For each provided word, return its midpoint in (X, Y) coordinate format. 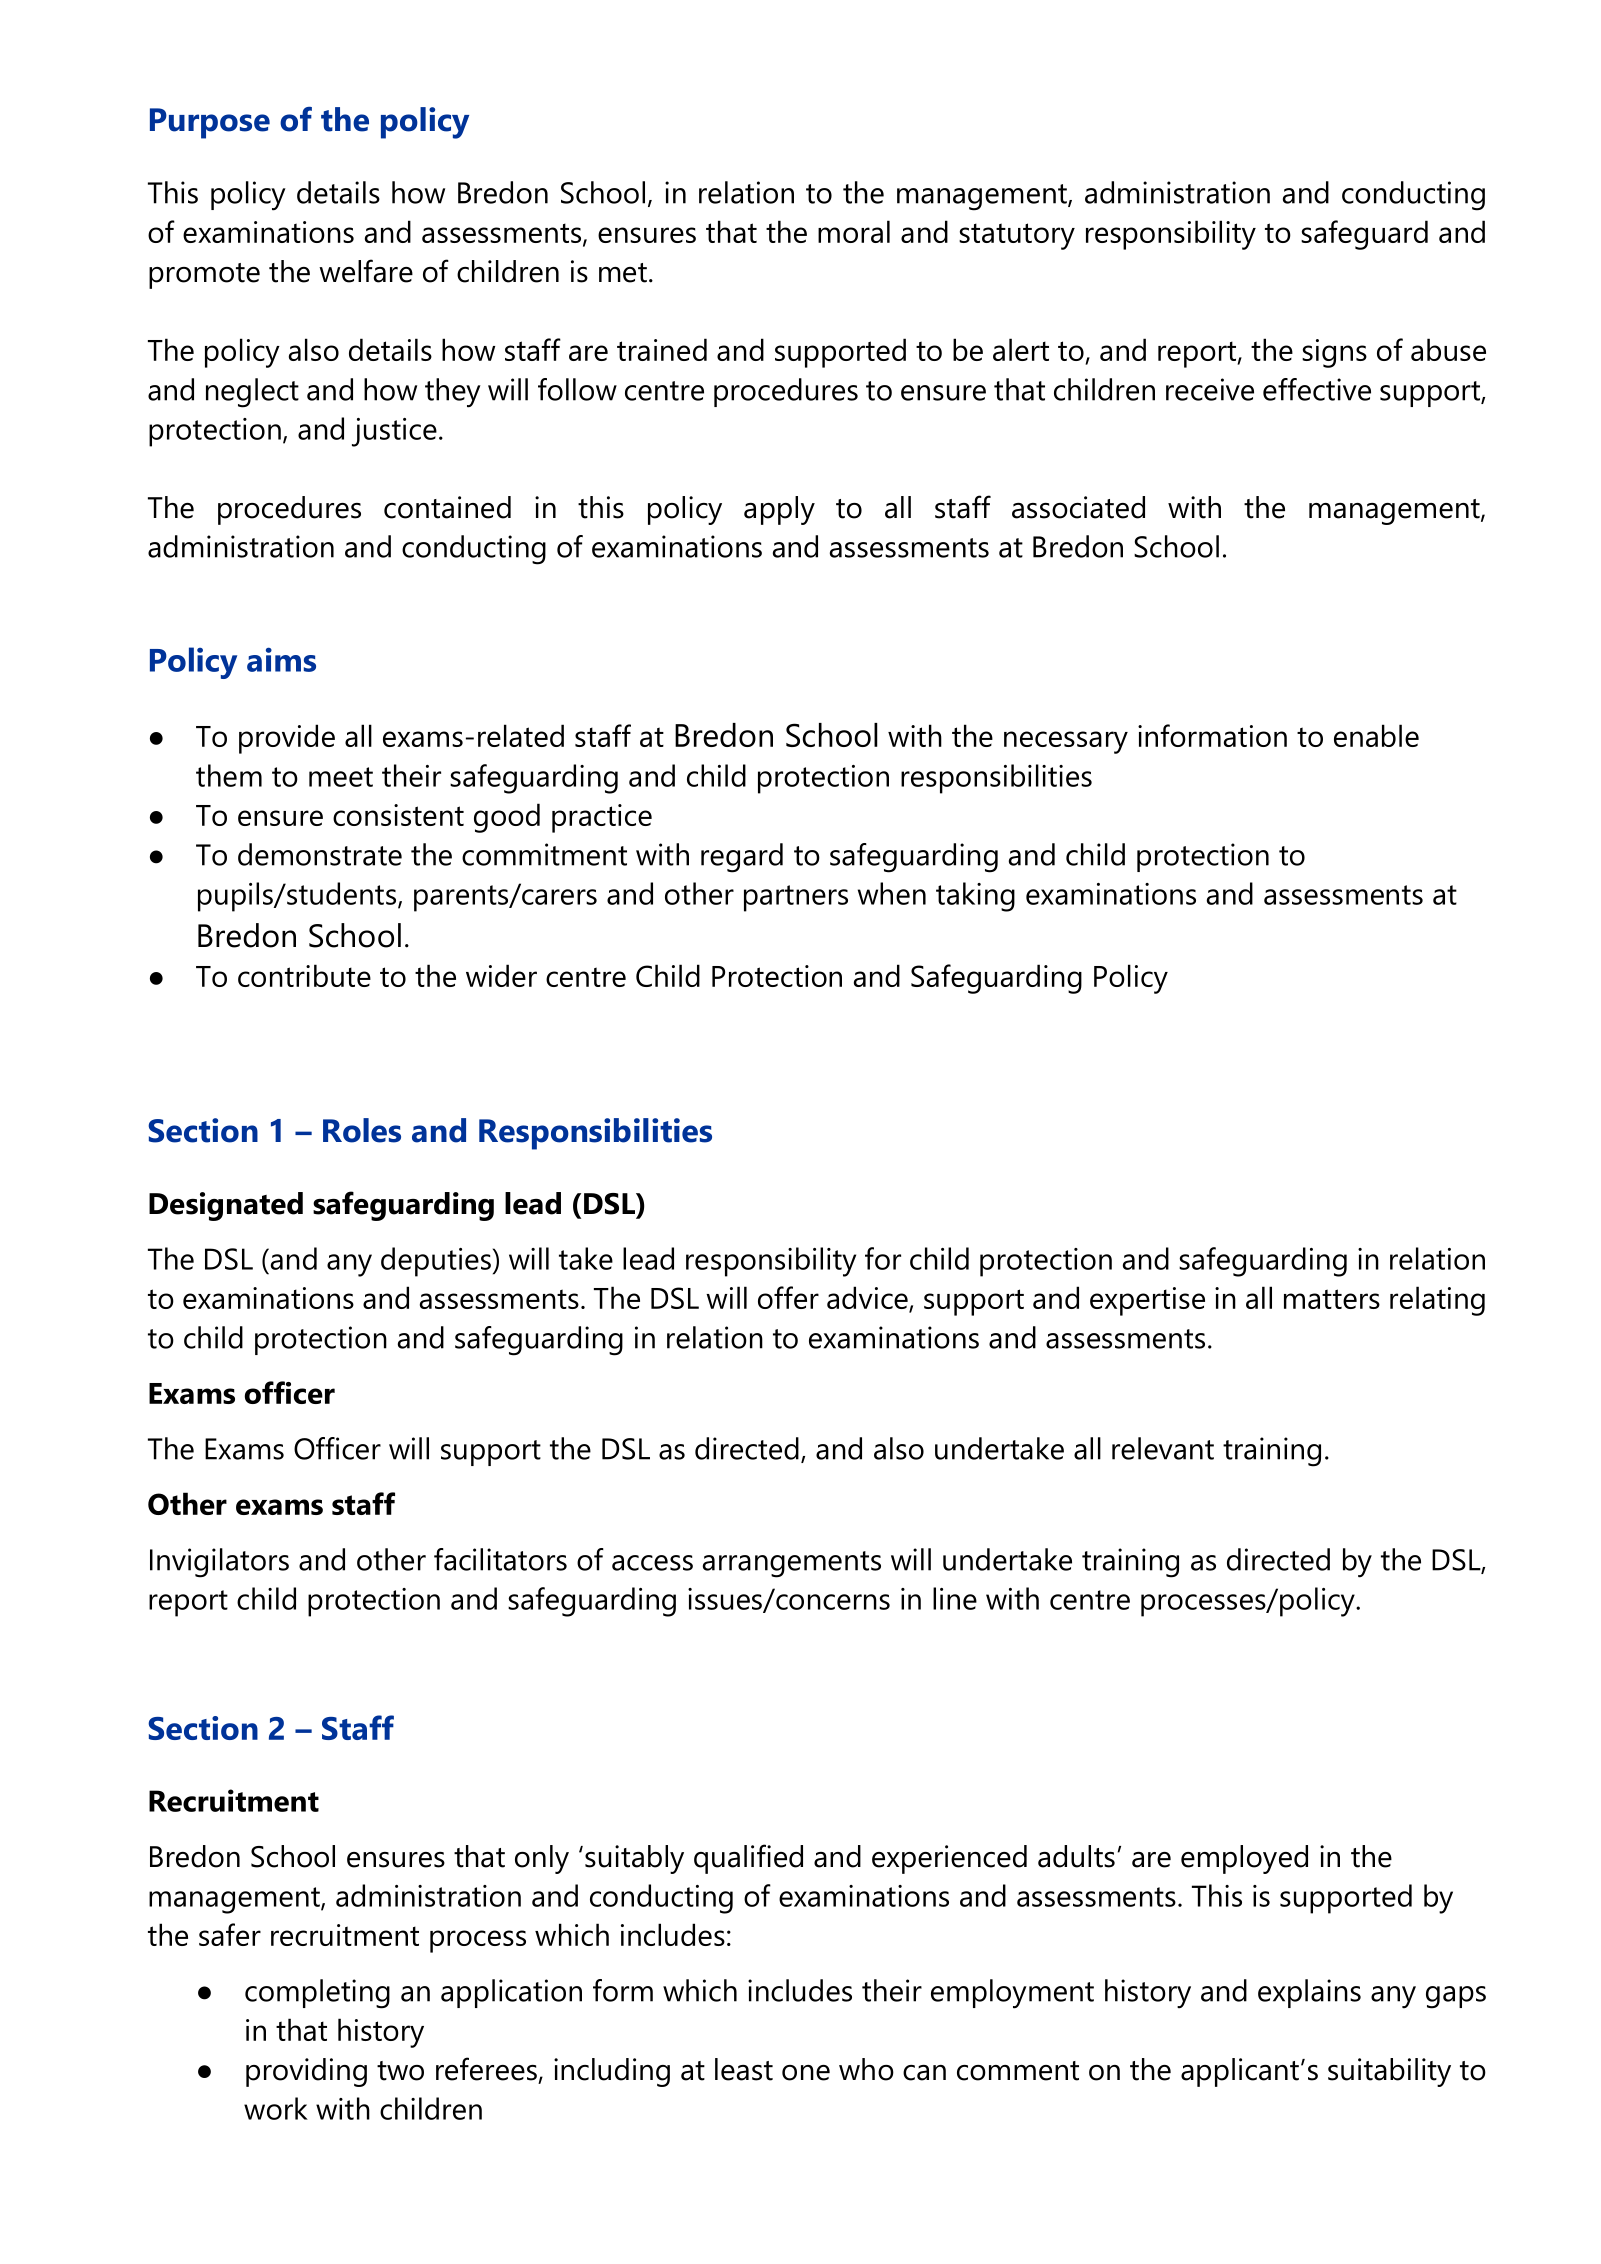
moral (854, 231)
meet (341, 777)
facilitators (500, 1559)
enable (1376, 735)
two (400, 2071)
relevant (1163, 1448)
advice (868, 1299)
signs (1334, 353)
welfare (366, 271)
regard (742, 858)
